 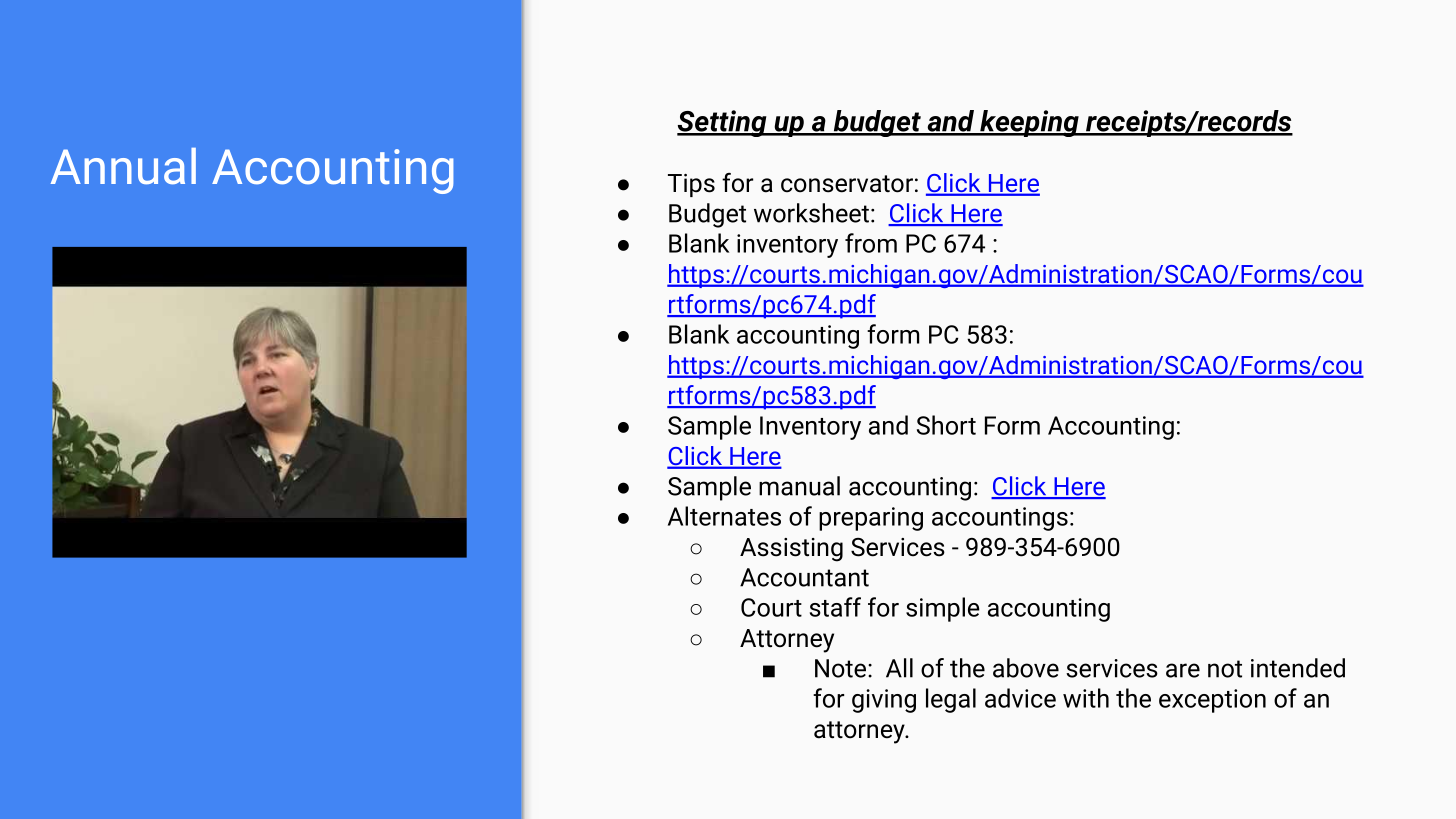 What do you see at coordinates (946, 425) in the image?
I see `Short` at bounding box center [946, 425].
